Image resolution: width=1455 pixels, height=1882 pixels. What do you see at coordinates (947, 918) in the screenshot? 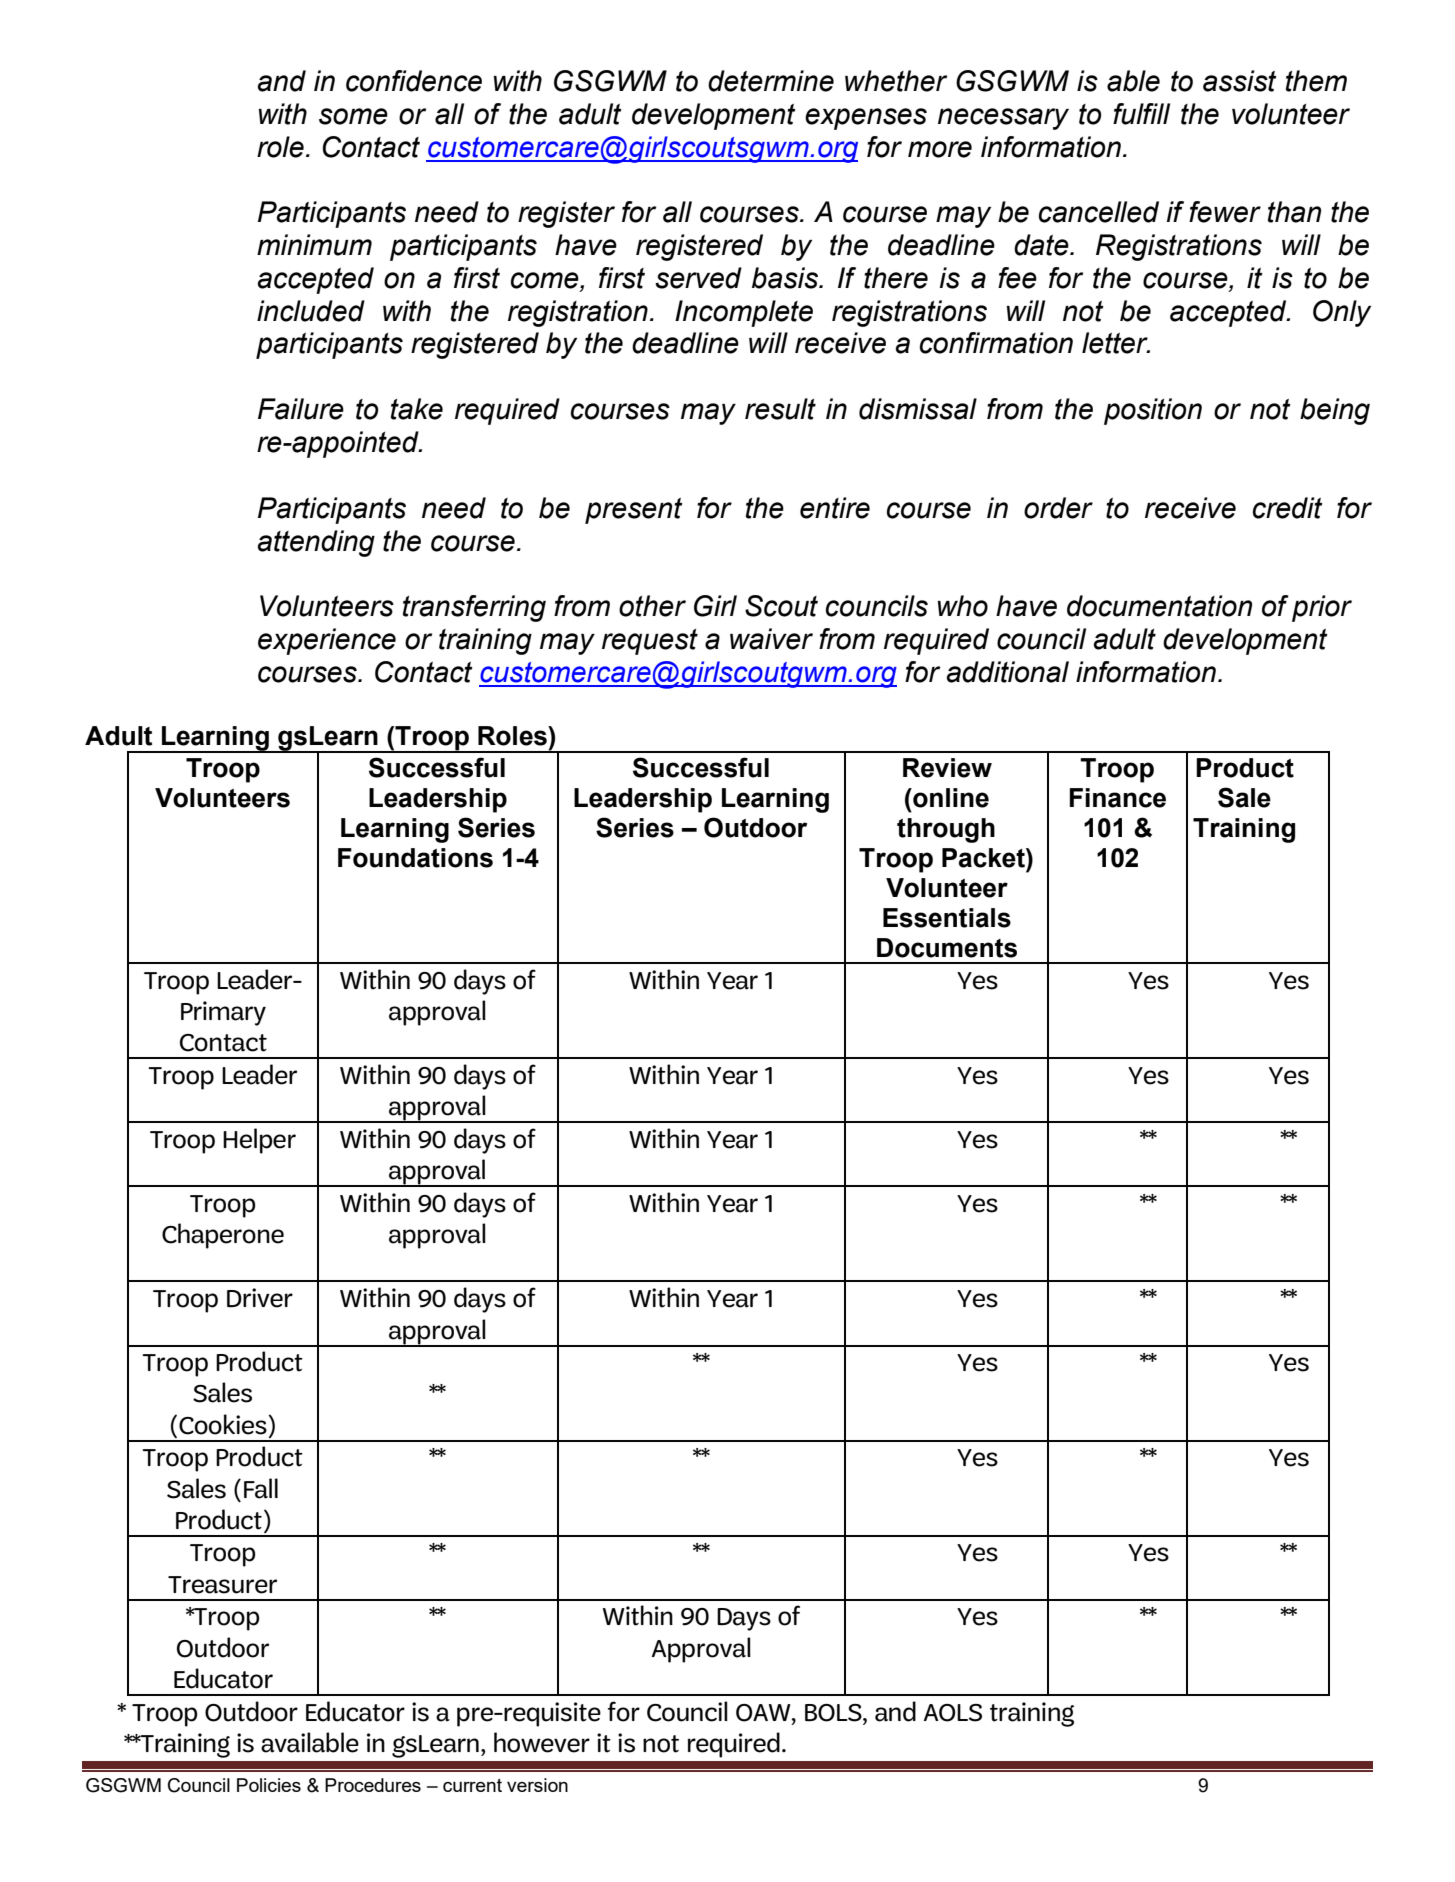
I see `Essentials` at bounding box center [947, 918].
